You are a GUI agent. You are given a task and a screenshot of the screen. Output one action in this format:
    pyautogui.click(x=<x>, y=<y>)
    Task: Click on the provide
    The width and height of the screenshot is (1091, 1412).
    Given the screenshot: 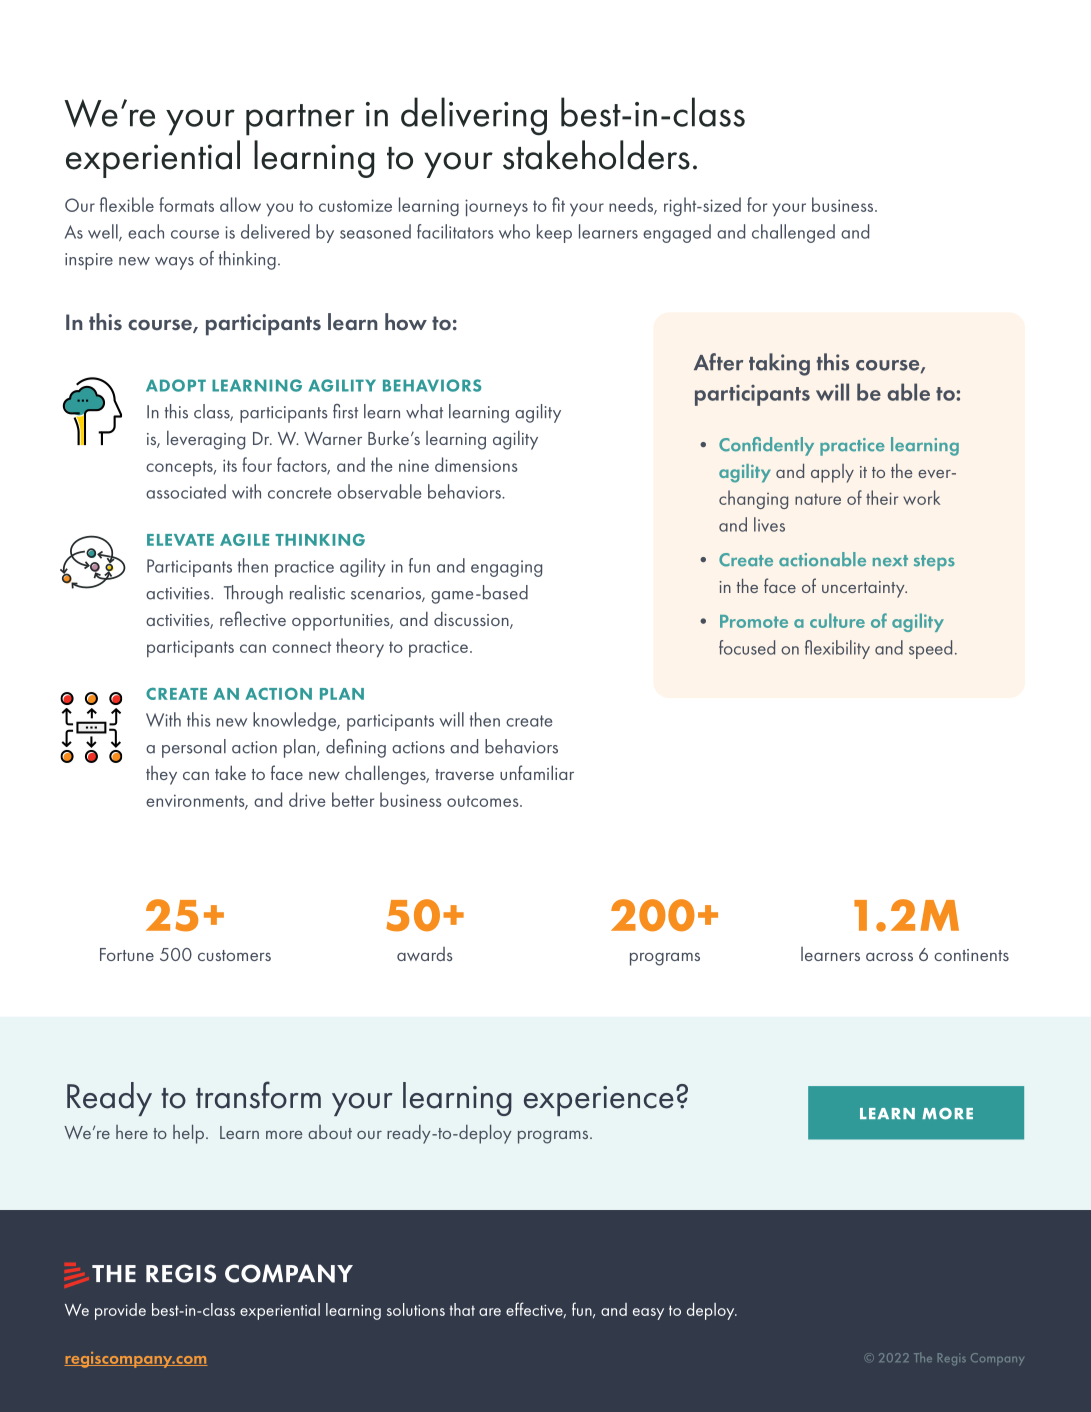 What is the action you would take?
    pyautogui.click(x=120, y=1311)
